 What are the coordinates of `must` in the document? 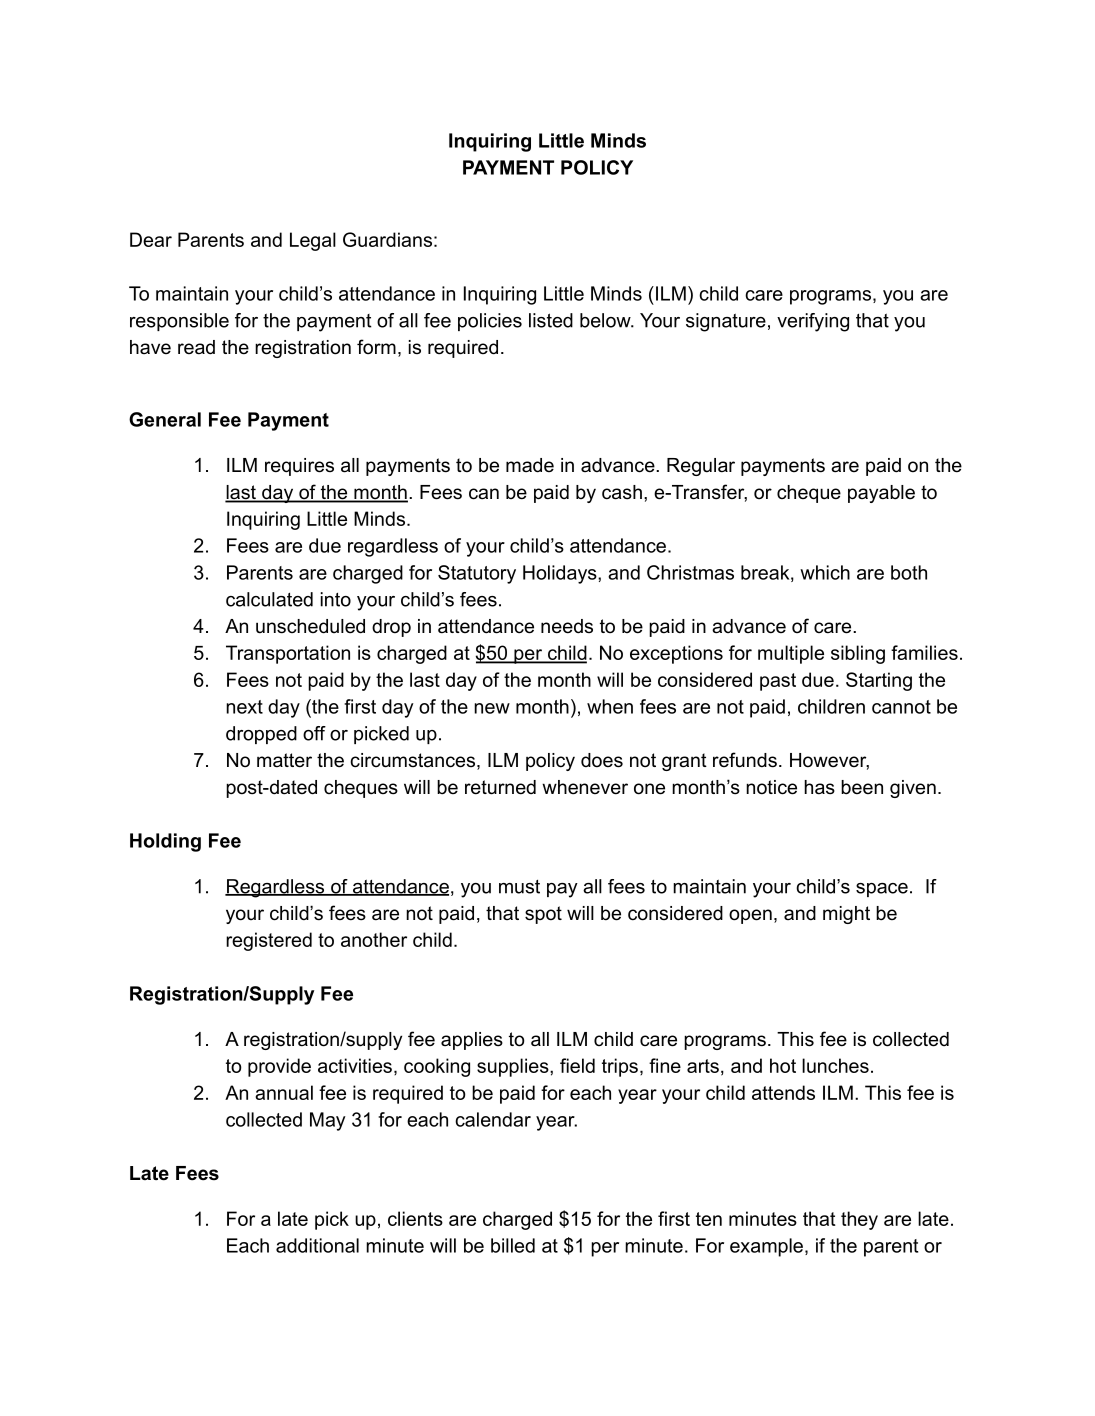 It's located at (519, 887).
